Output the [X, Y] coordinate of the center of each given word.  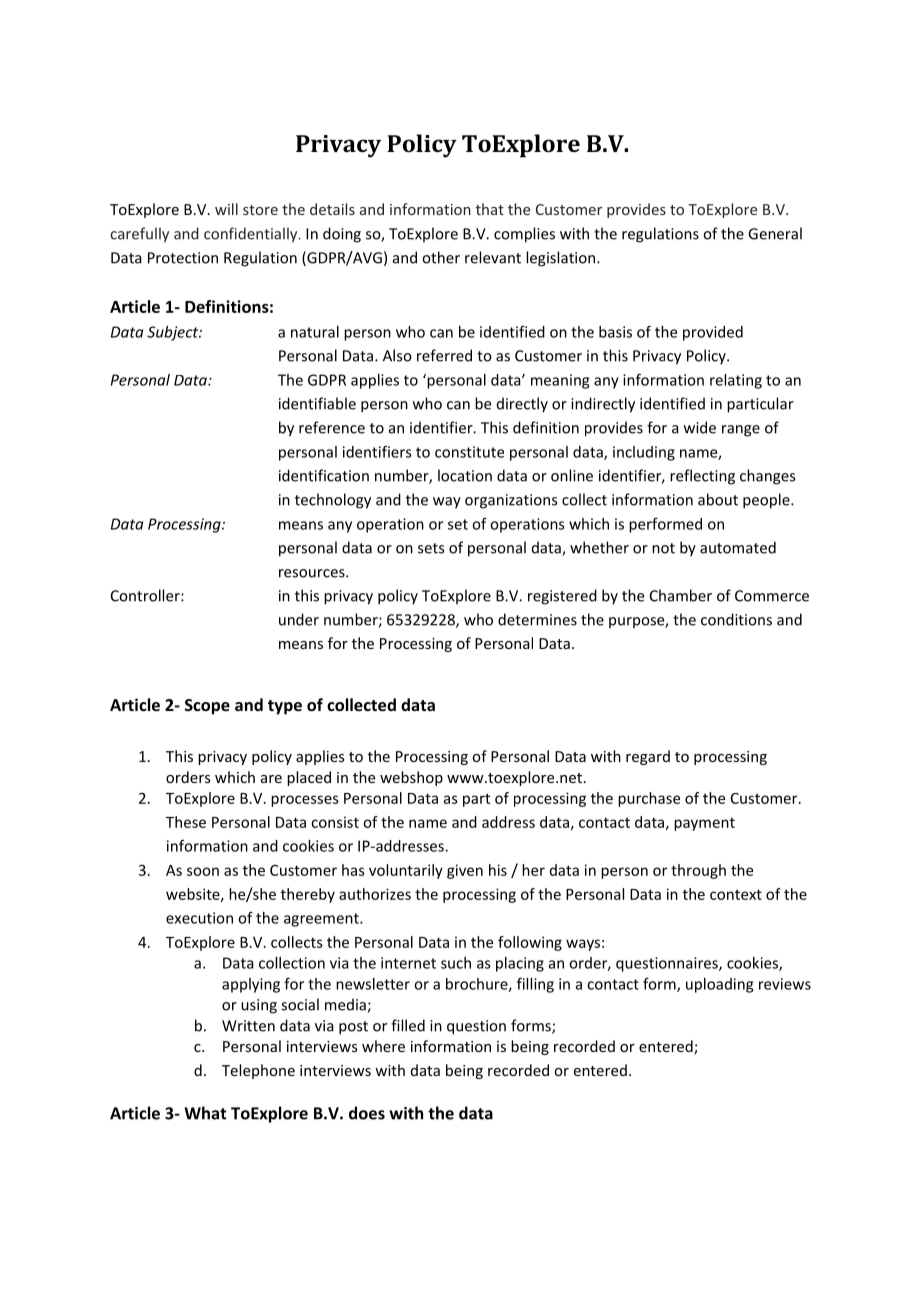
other [441, 257]
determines [537, 619]
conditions [736, 619]
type [285, 707]
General [775, 233]
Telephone [258, 1071]
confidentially [252, 235]
